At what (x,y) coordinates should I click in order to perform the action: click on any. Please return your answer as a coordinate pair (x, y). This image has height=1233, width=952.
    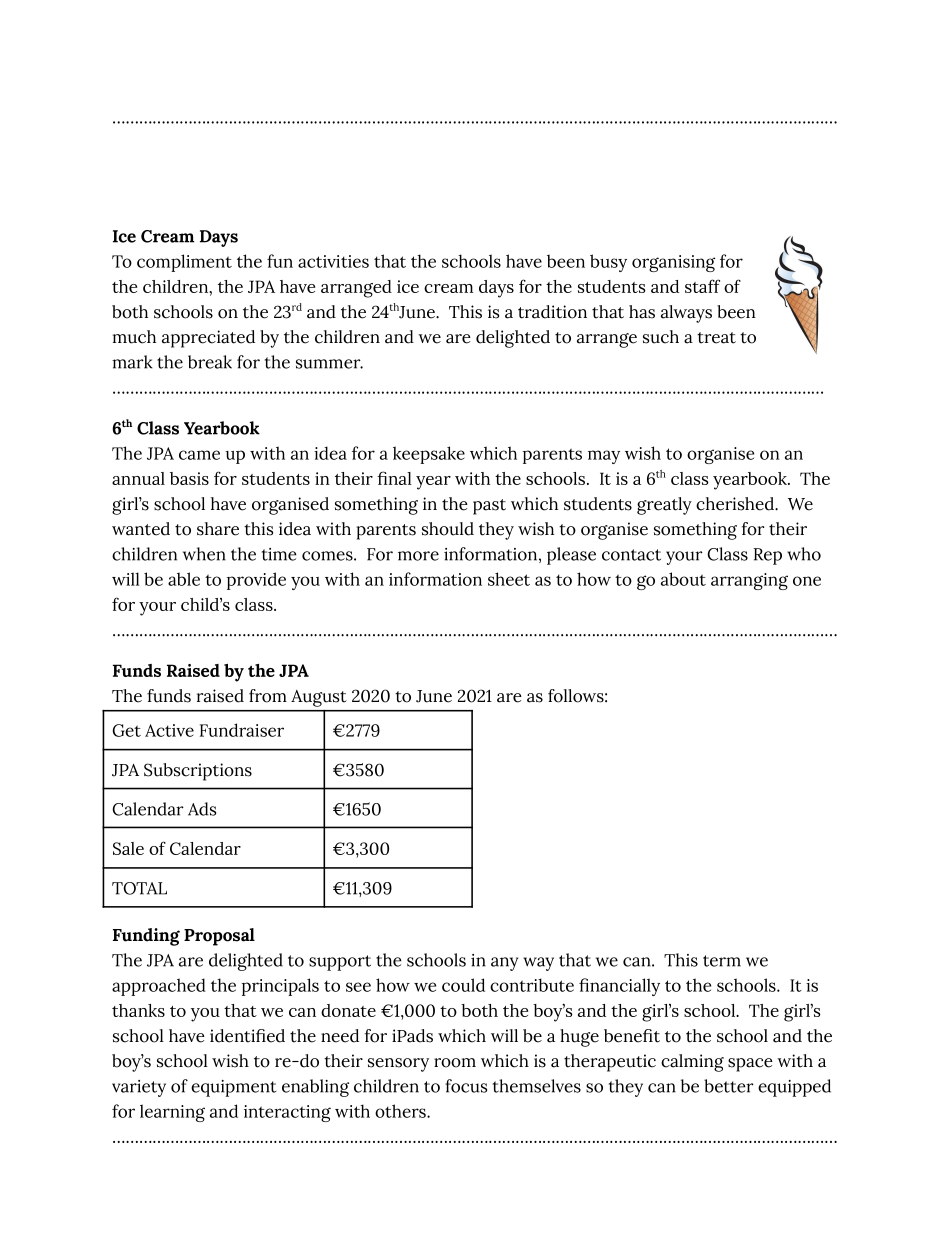
    Looking at the image, I should click on (504, 964).
